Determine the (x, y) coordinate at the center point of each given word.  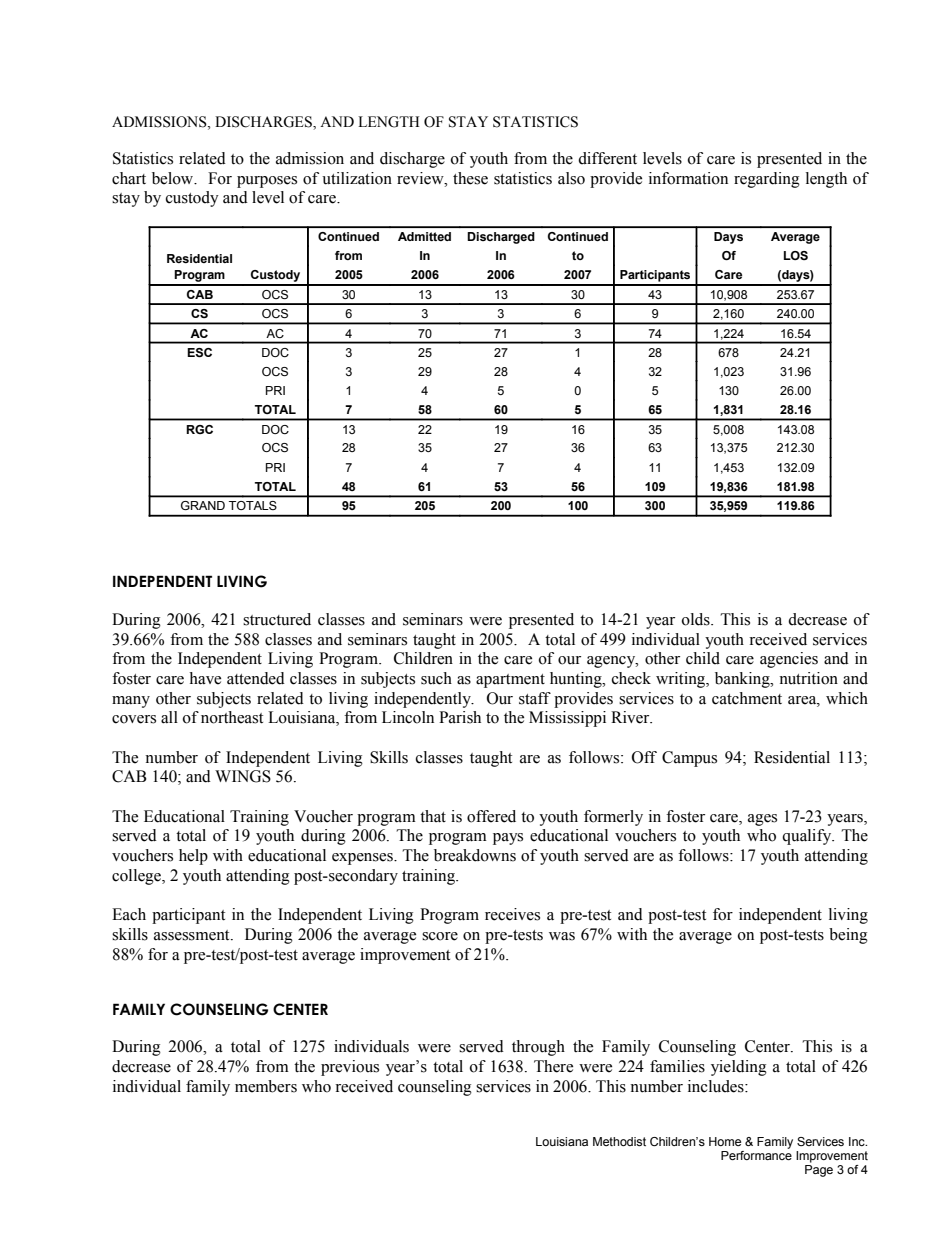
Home (725, 1141)
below (174, 178)
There (553, 1066)
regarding (767, 180)
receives (512, 914)
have (205, 678)
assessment (193, 935)
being (848, 936)
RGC (199, 429)
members (266, 1086)
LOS (796, 255)
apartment (510, 681)
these (470, 178)
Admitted (424, 236)
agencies (789, 660)
